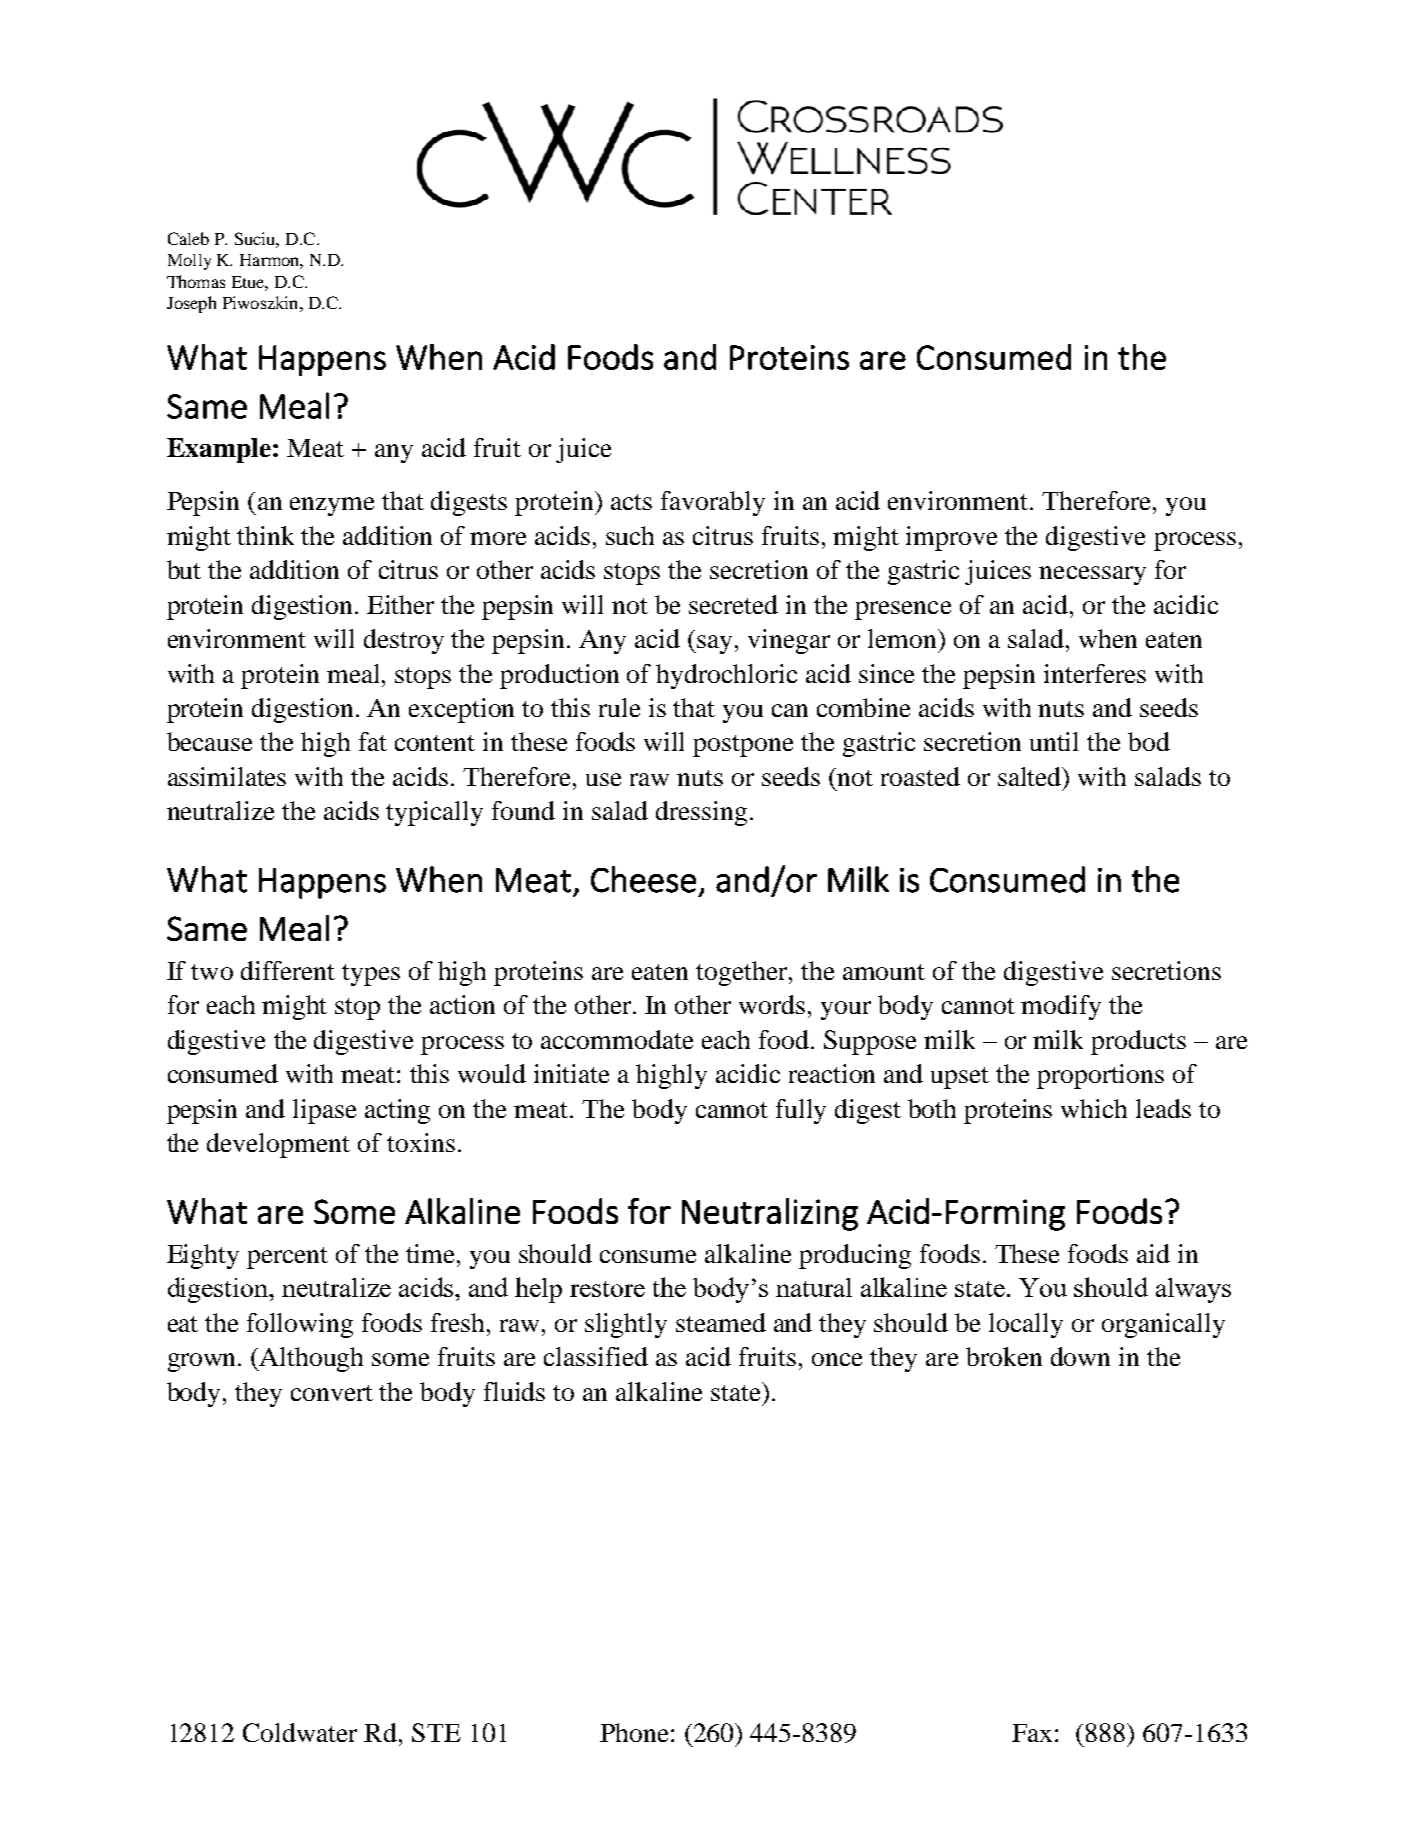 This screenshot has width=1415, height=1831. What do you see at coordinates (288, 970) in the screenshot?
I see `different` at bounding box center [288, 970].
